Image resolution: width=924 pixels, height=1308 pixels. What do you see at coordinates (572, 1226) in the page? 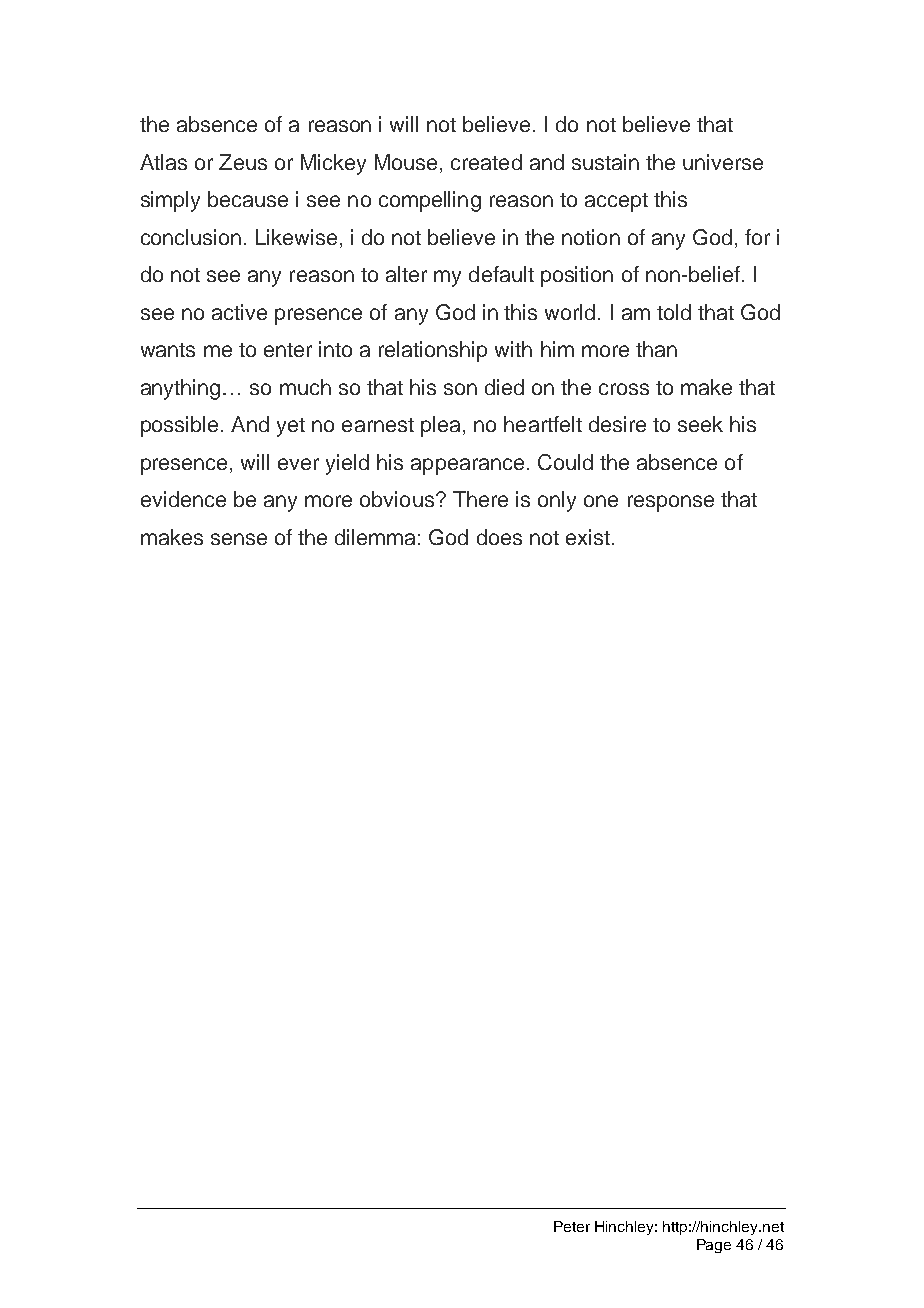
I see `Peter` at bounding box center [572, 1226].
